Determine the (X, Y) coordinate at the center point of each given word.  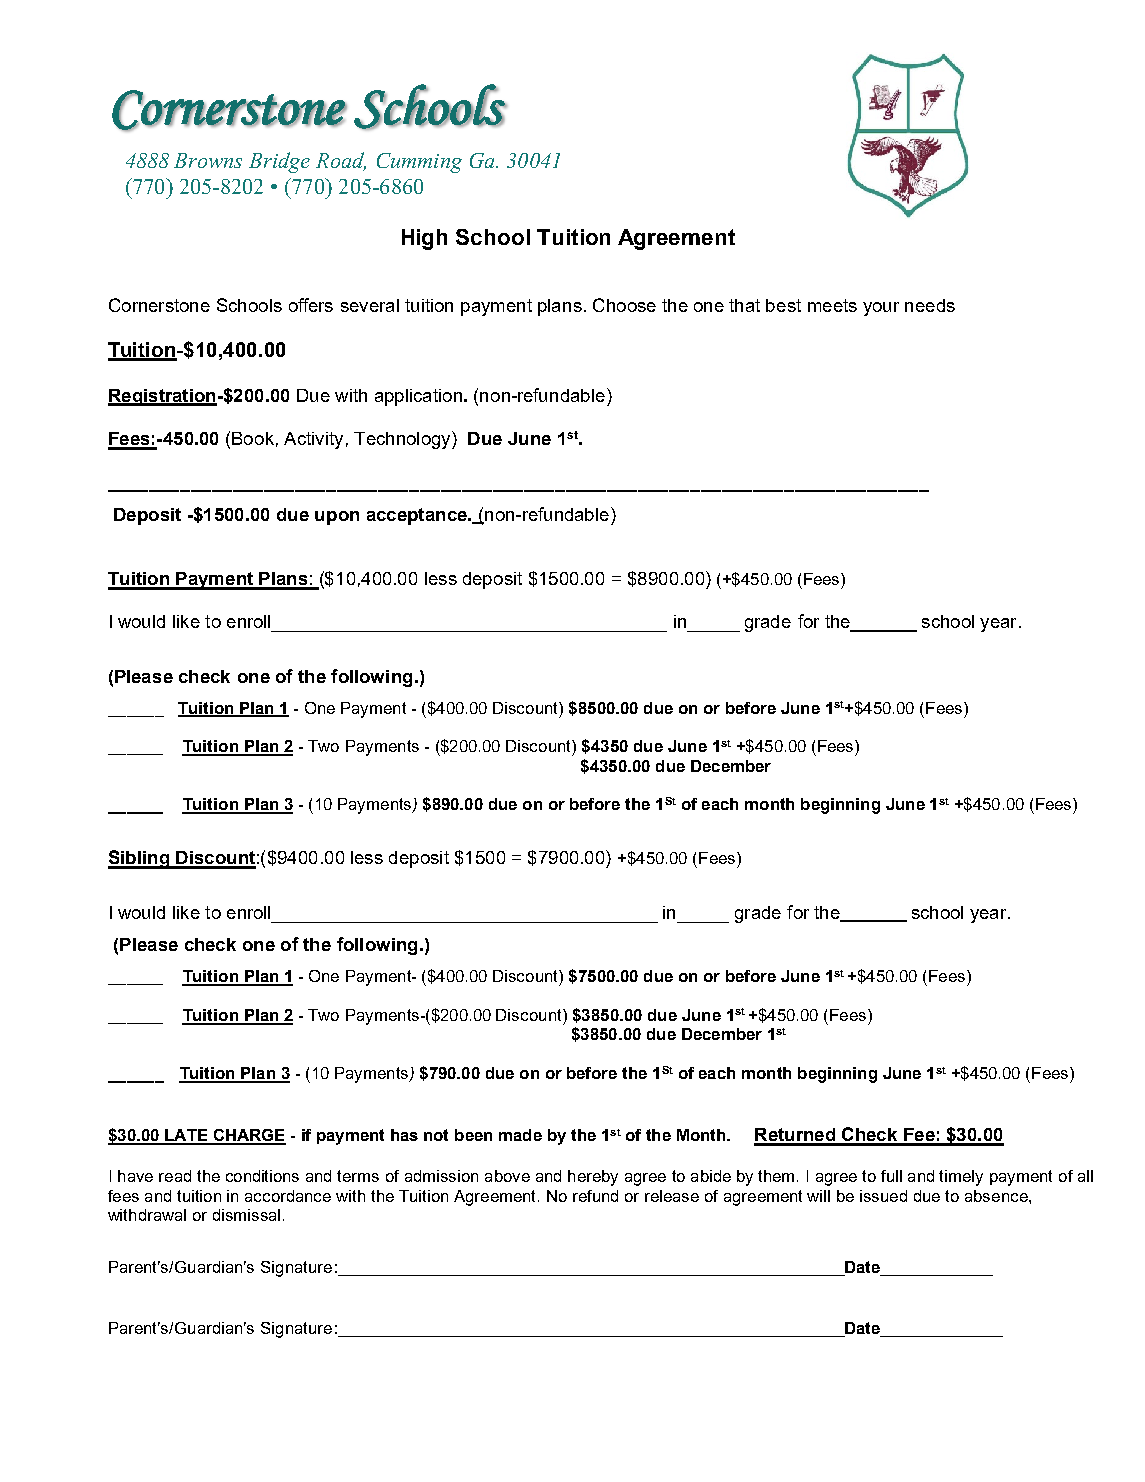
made (520, 1135)
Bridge (279, 162)
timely (961, 1178)
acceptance (418, 516)
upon (337, 518)
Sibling (139, 859)
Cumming (419, 163)
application (418, 397)
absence (997, 1196)
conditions (262, 1176)
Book (253, 438)
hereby (593, 1178)
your (881, 309)
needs (930, 305)
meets (832, 305)
